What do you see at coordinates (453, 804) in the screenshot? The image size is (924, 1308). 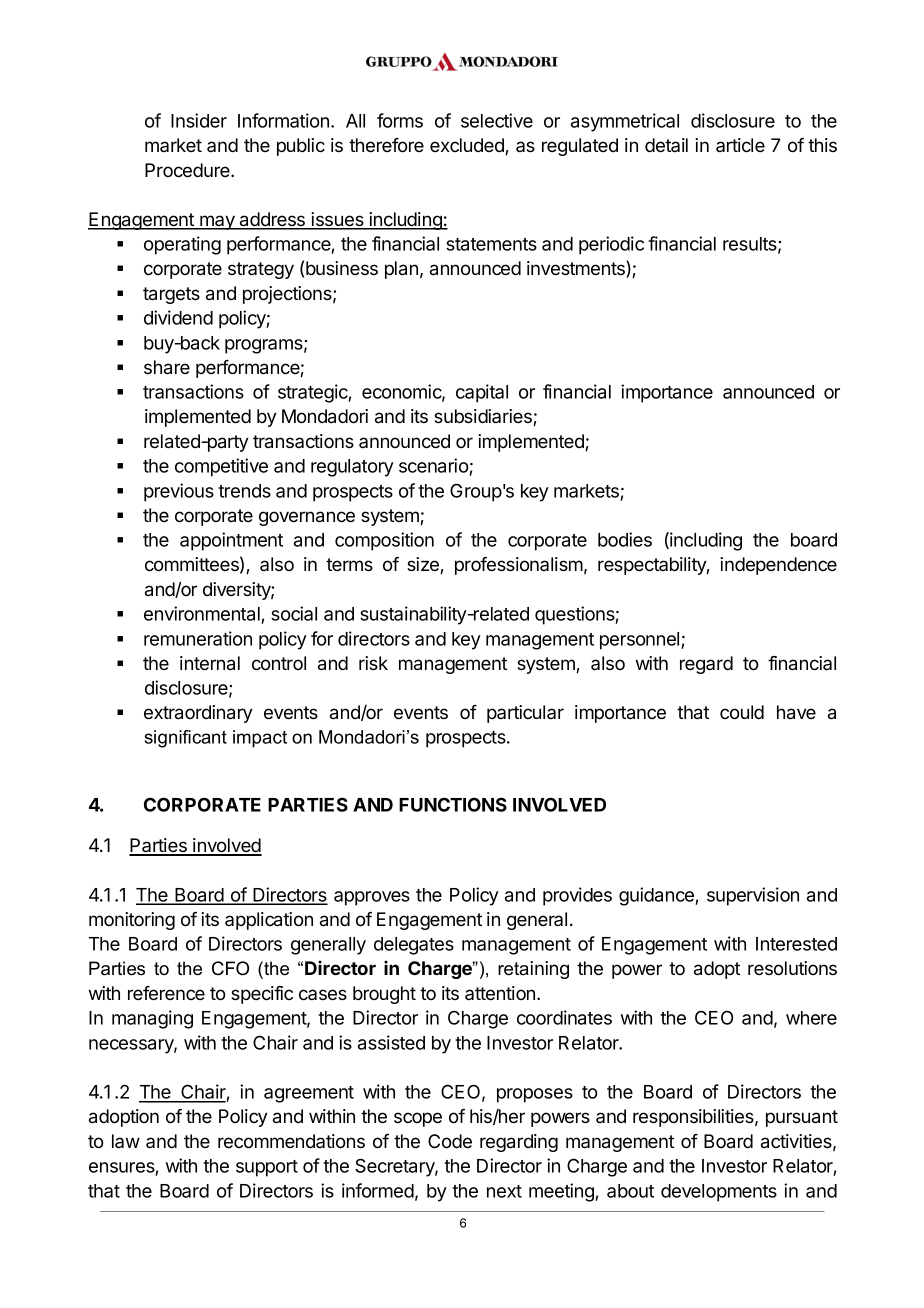 I see `FUNCTIONS` at bounding box center [453, 804].
